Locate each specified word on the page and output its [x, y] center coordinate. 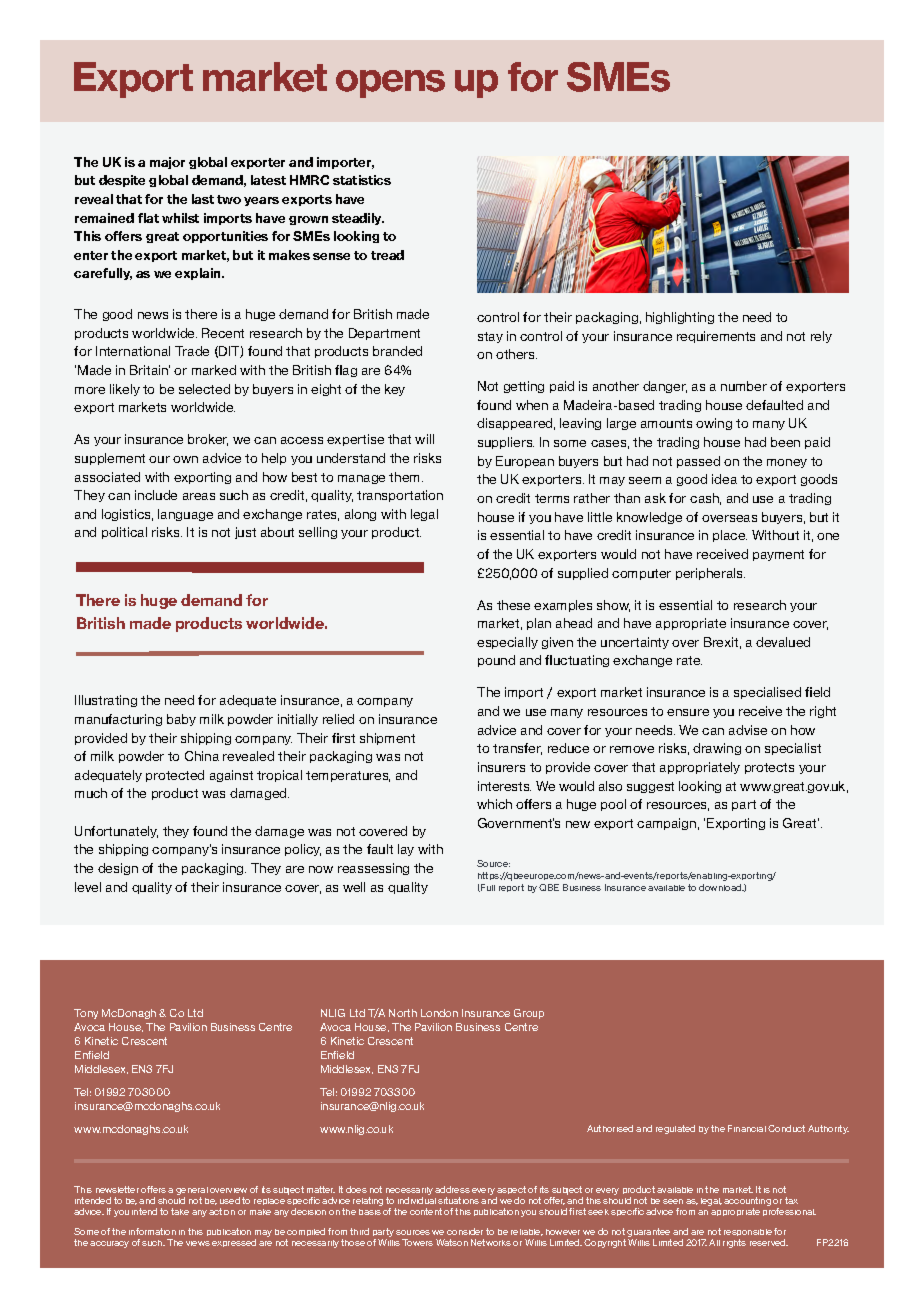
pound [496, 661]
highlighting [680, 318]
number [744, 386]
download [721, 887]
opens [390, 84]
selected [204, 389]
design [118, 869]
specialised [767, 693]
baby [181, 720]
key [395, 390]
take [180, 1211]
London [439, 1013]
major [167, 163]
